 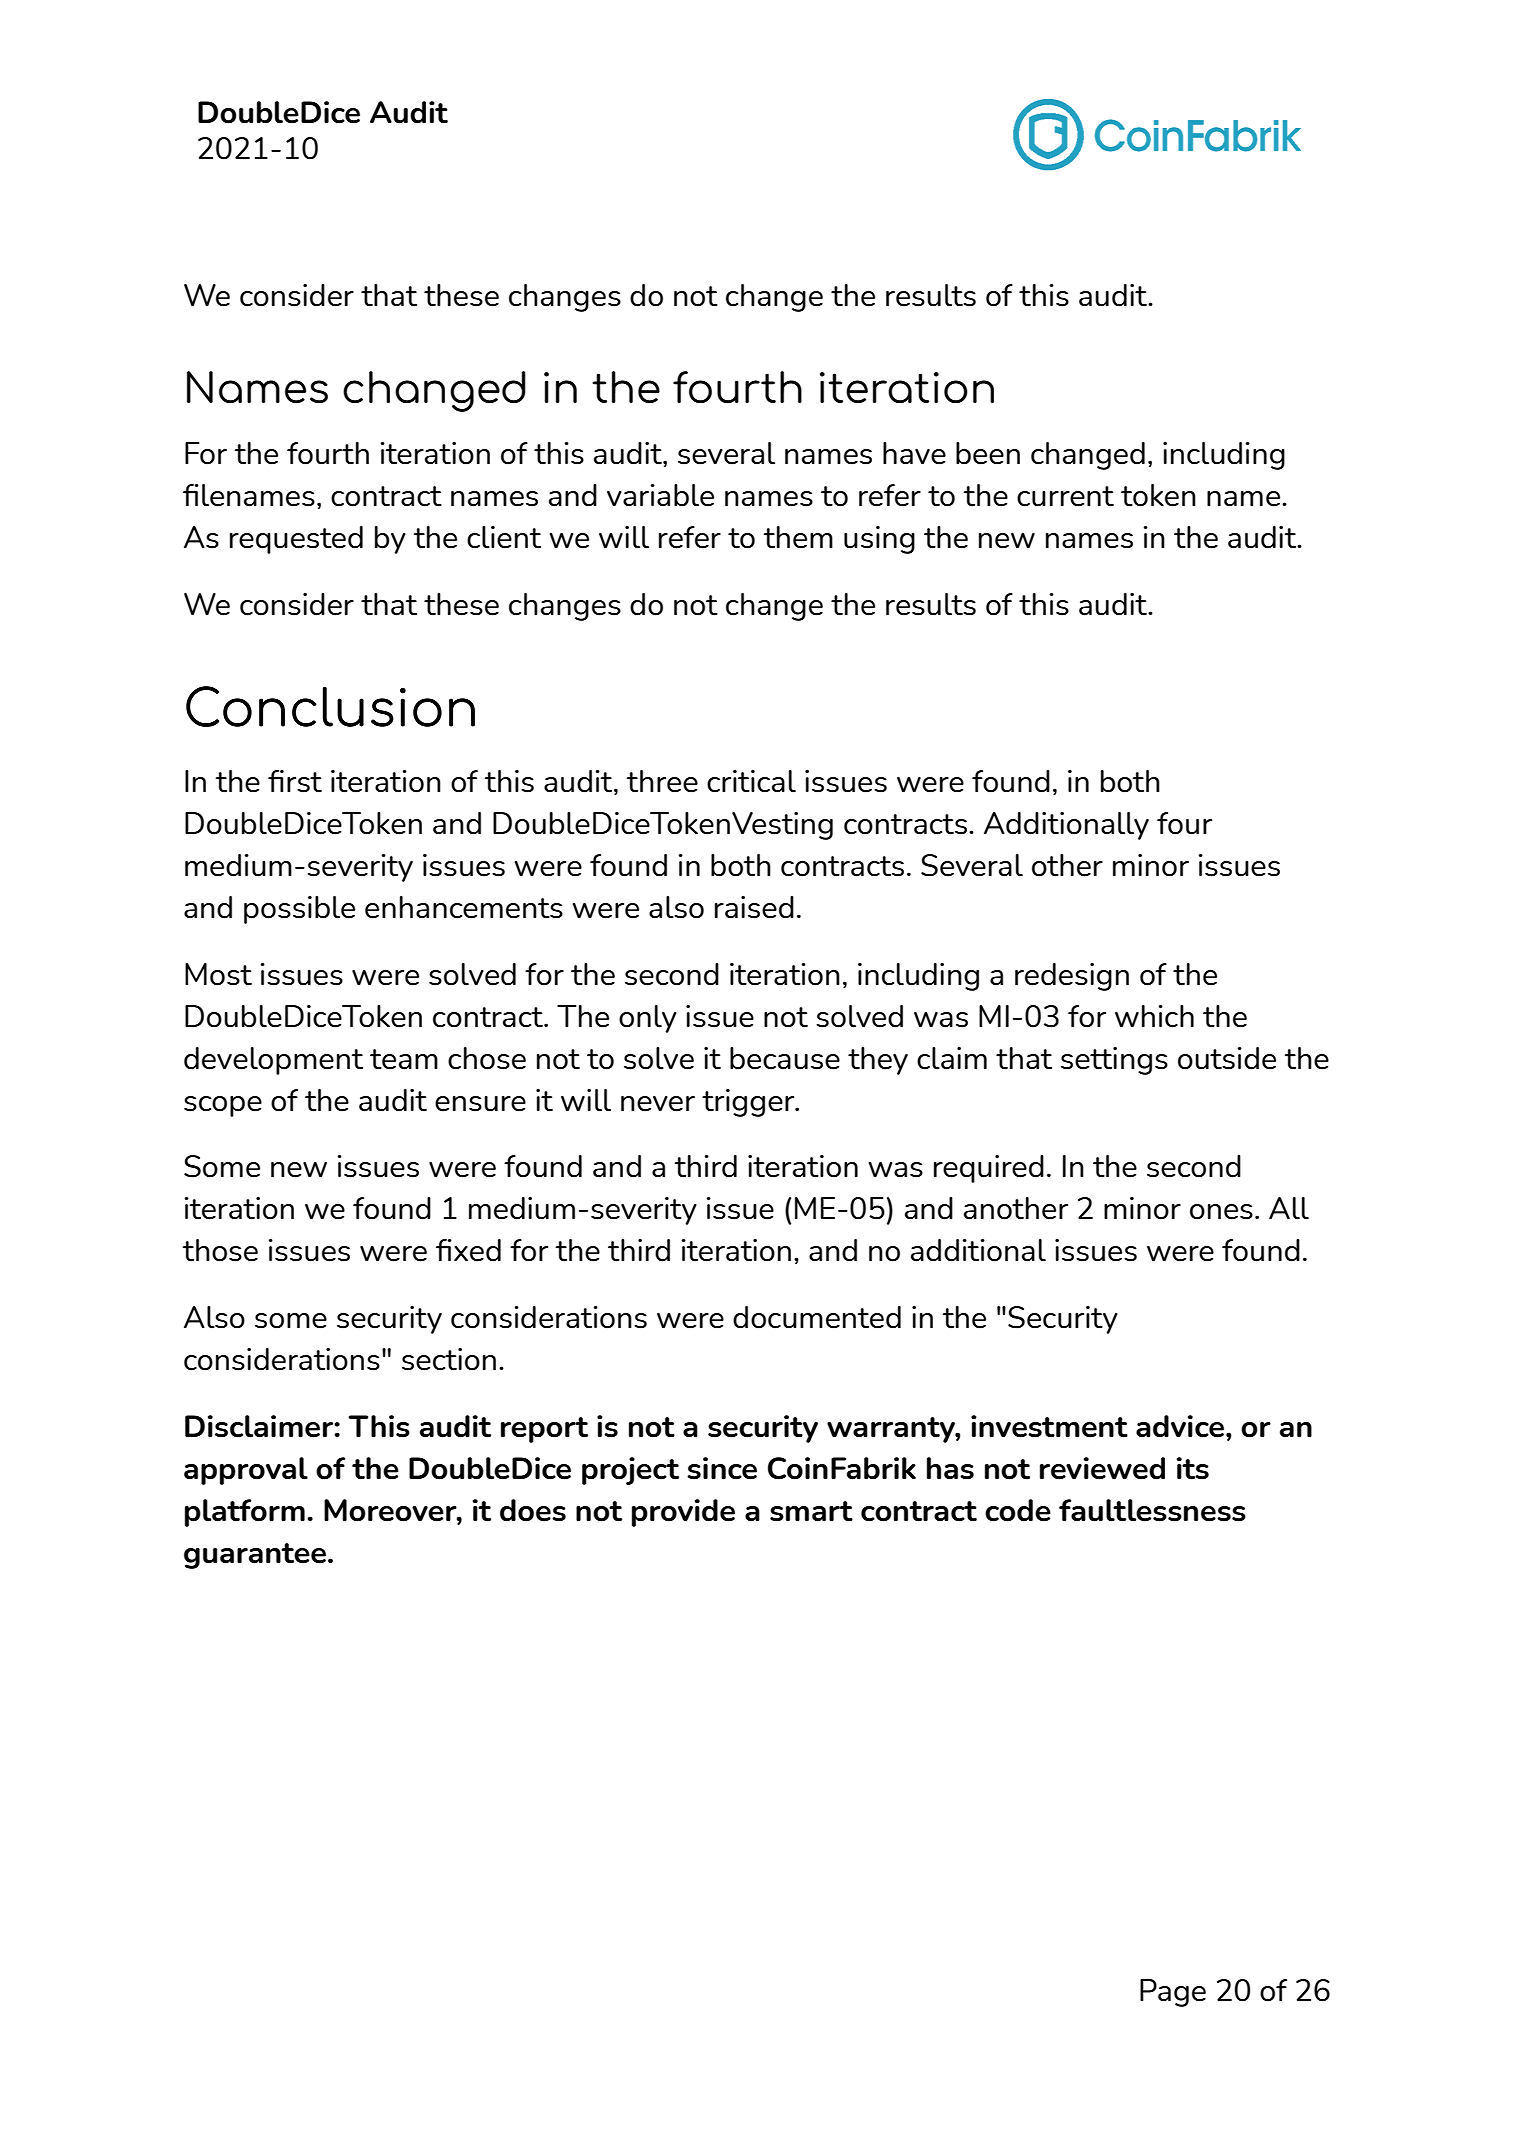 I want to click on variable, so click(x=660, y=495).
